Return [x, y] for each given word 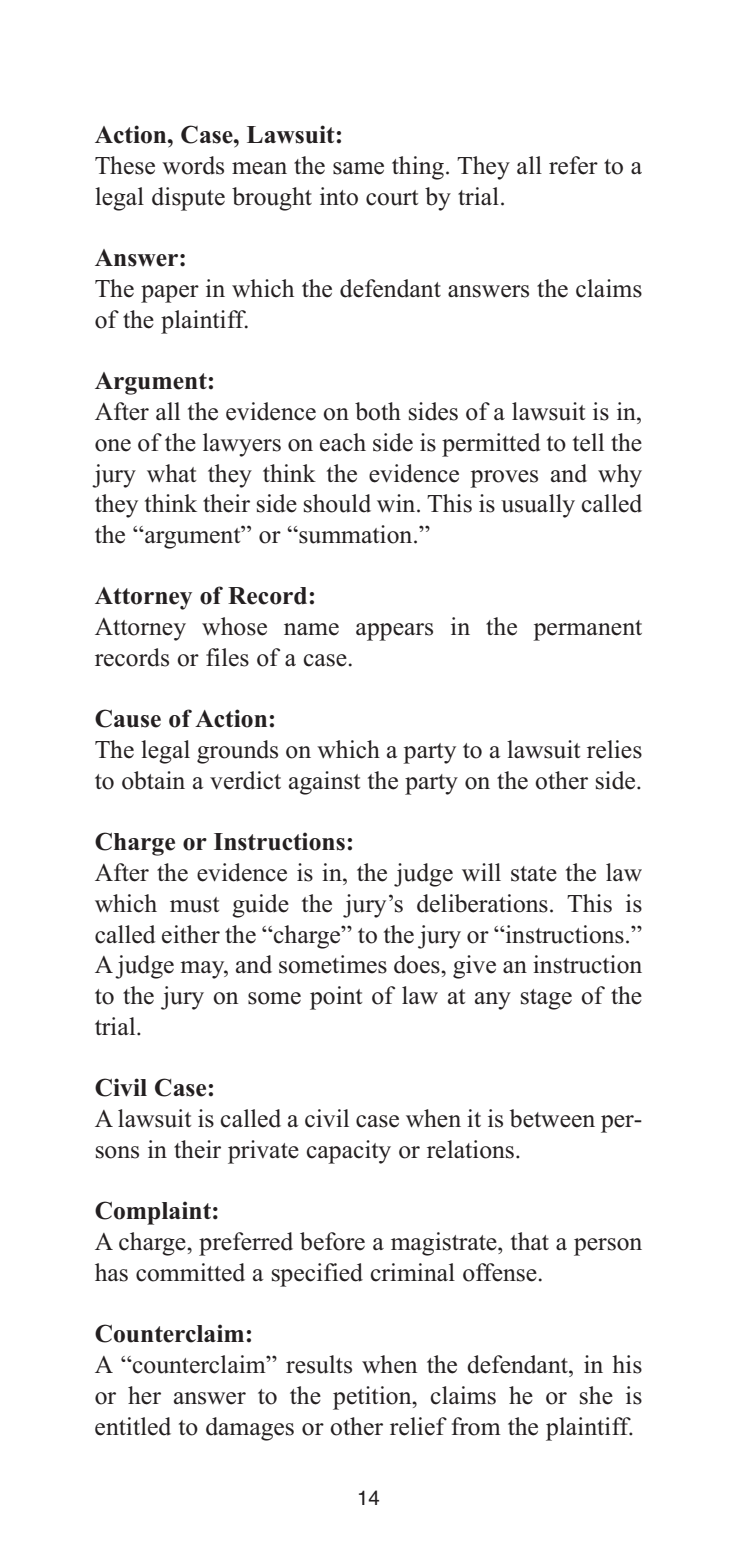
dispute [188, 199]
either [191, 934]
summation [356, 534]
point [336, 998]
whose [234, 626]
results [319, 1364]
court [392, 198]
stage [546, 999]
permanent [587, 630]
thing [418, 168]
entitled [133, 1426]
